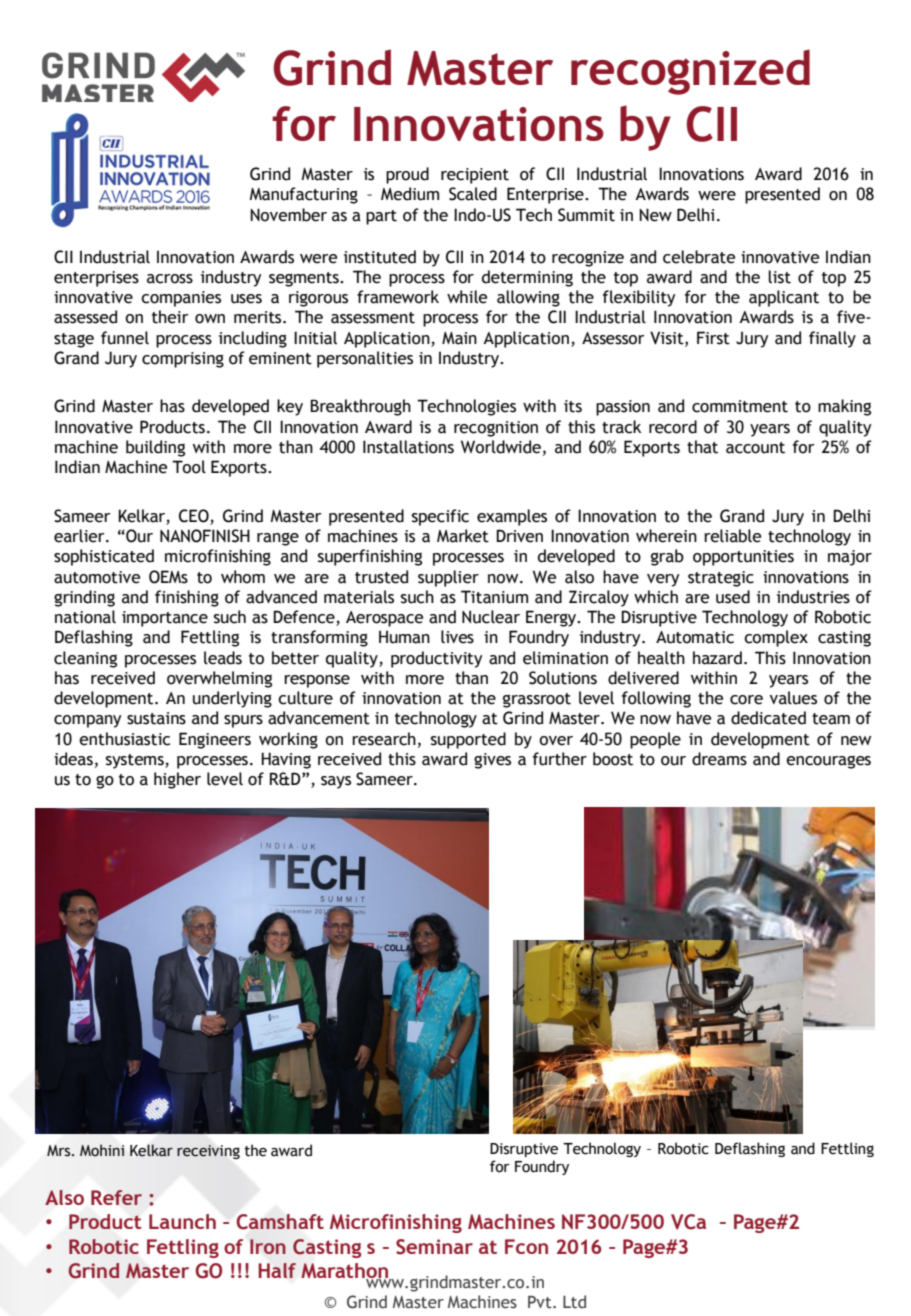 This page has height=1316, width=911. Describe the element at coordinates (182, 1221) in the page. I see `Launch` at that location.
